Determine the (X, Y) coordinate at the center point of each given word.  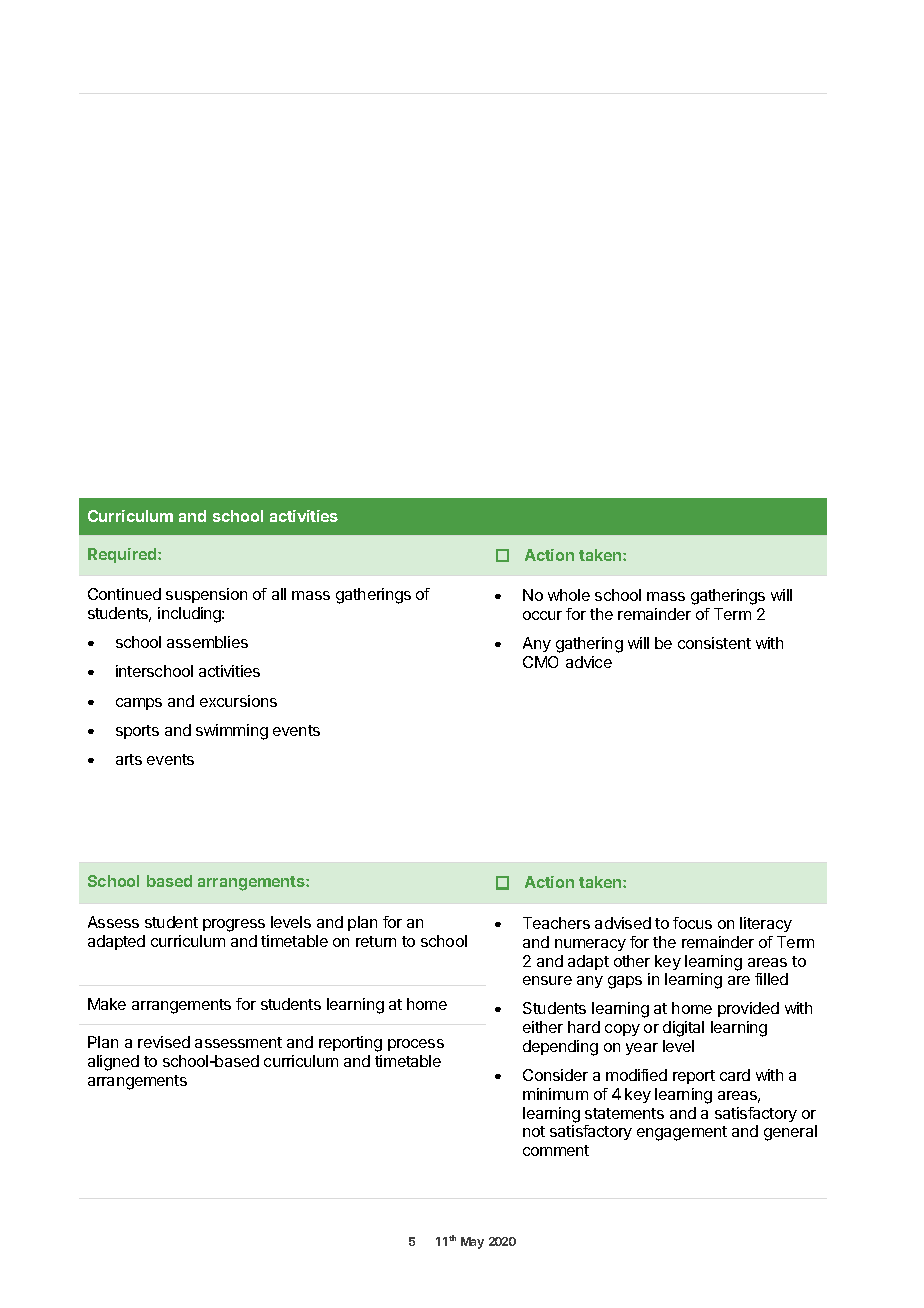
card (735, 1075)
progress (234, 925)
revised (164, 1042)
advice (589, 662)
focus (692, 923)
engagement (682, 1133)
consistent (714, 643)
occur (542, 615)
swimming (232, 732)
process (416, 1045)
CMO (540, 662)
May (472, 1243)
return (376, 941)
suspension (206, 595)
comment (556, 1150)
